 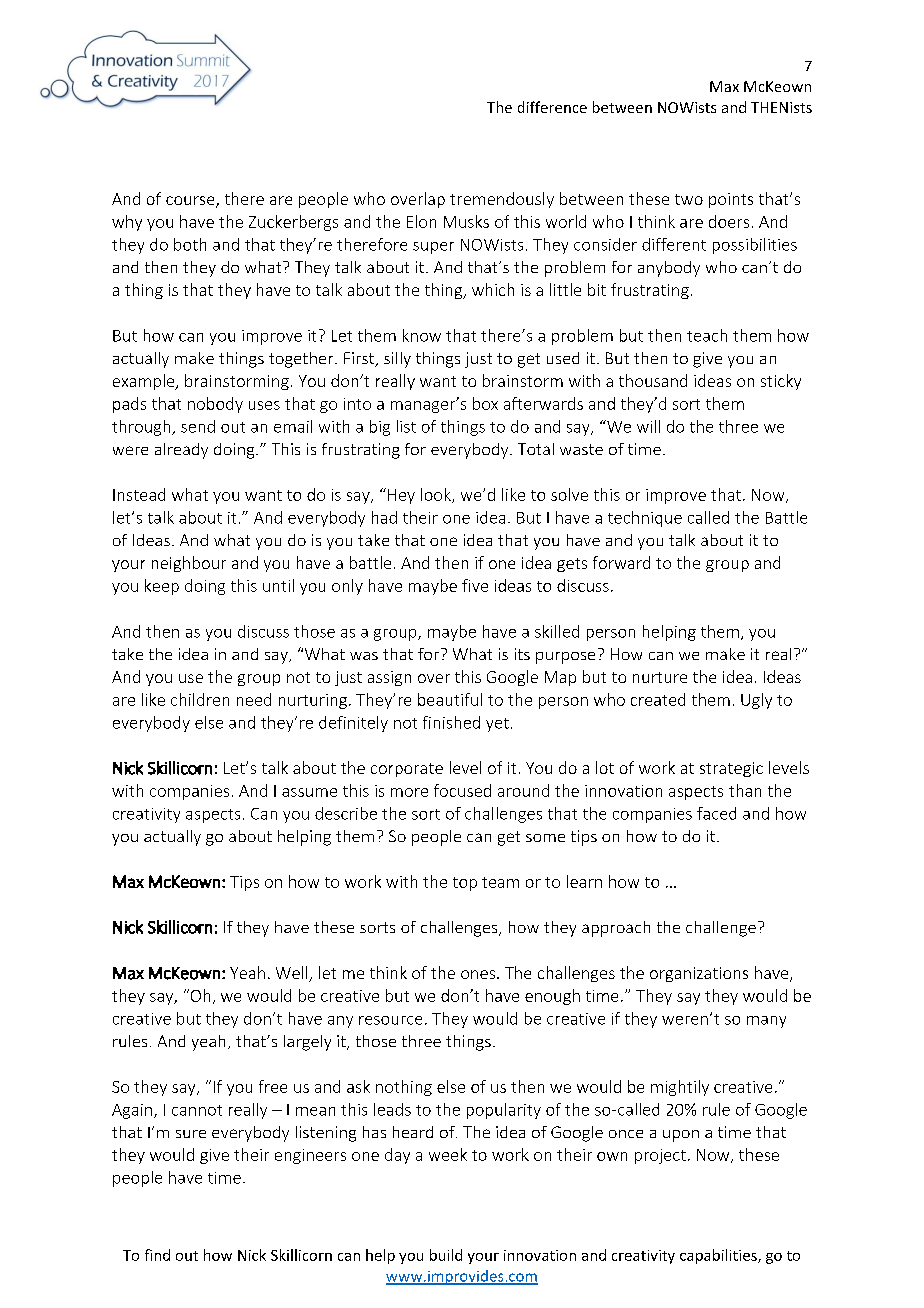 What do you see at coordinates (502, 200) in the screenshot?
I see `tremendously` at bounding box center [502, 200].
